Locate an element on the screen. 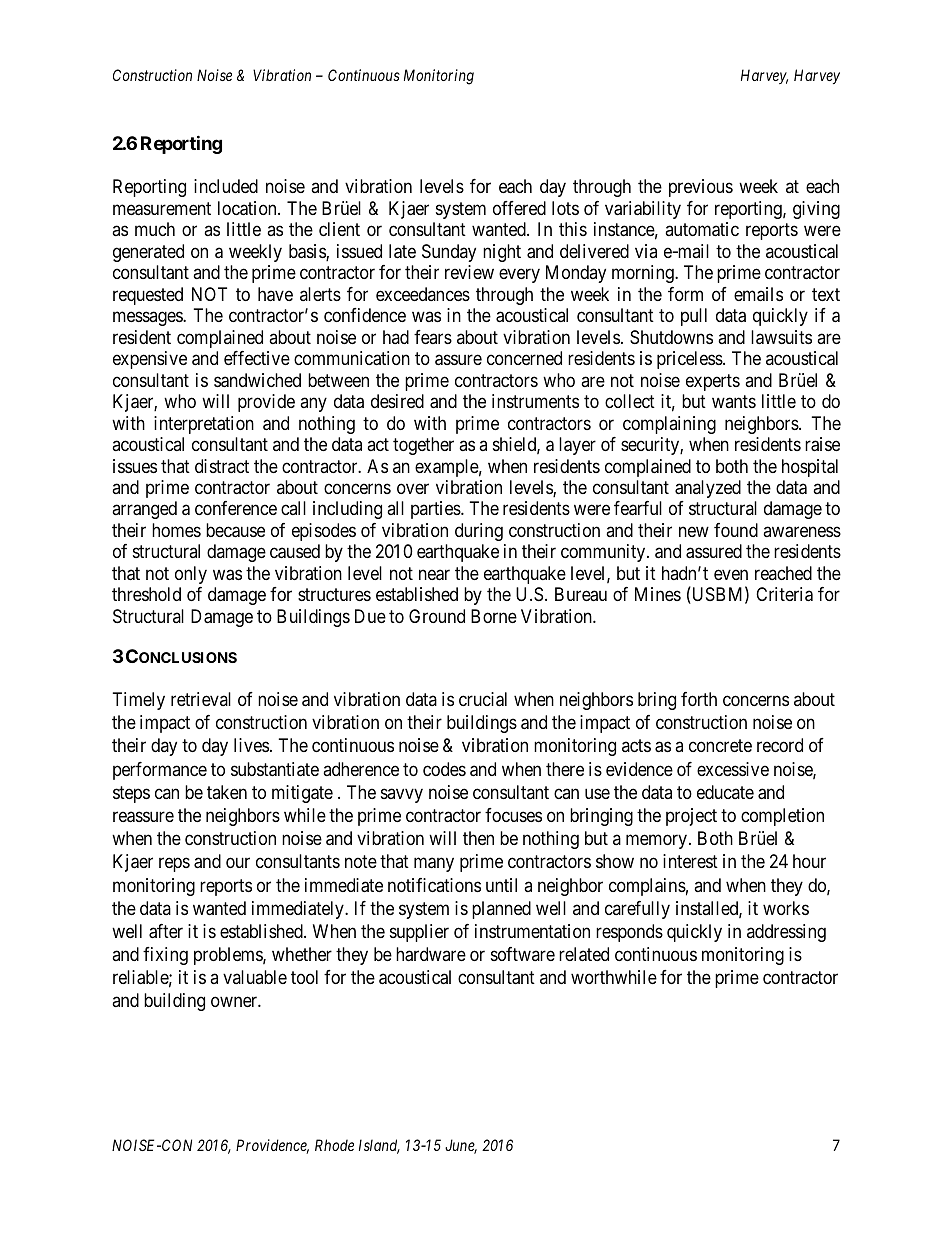 This screenshot has width=952, height=1233. then is located at coordinates (478, 838).
